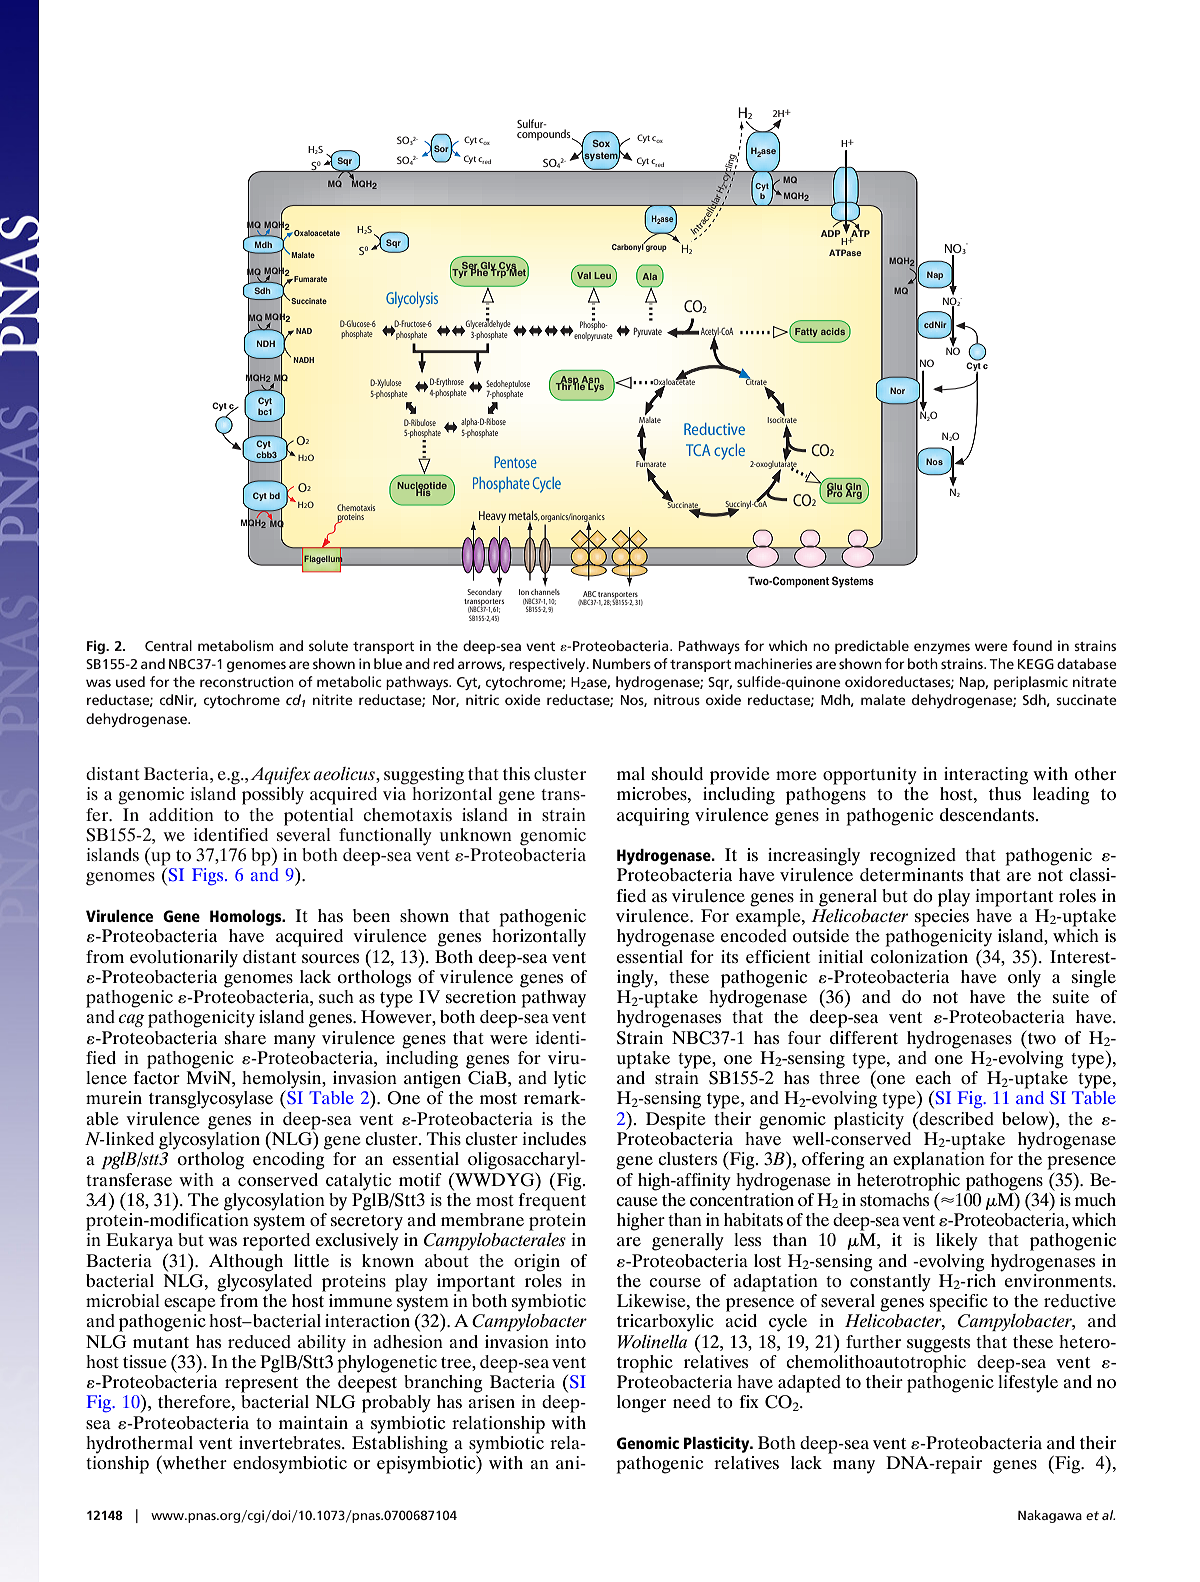 The width and height of the screenshot is (1200, 1582). What do you see at coordinates (289, 1161) in the screenshot?
I see `encoding` at bounding box center [289, 1161].
